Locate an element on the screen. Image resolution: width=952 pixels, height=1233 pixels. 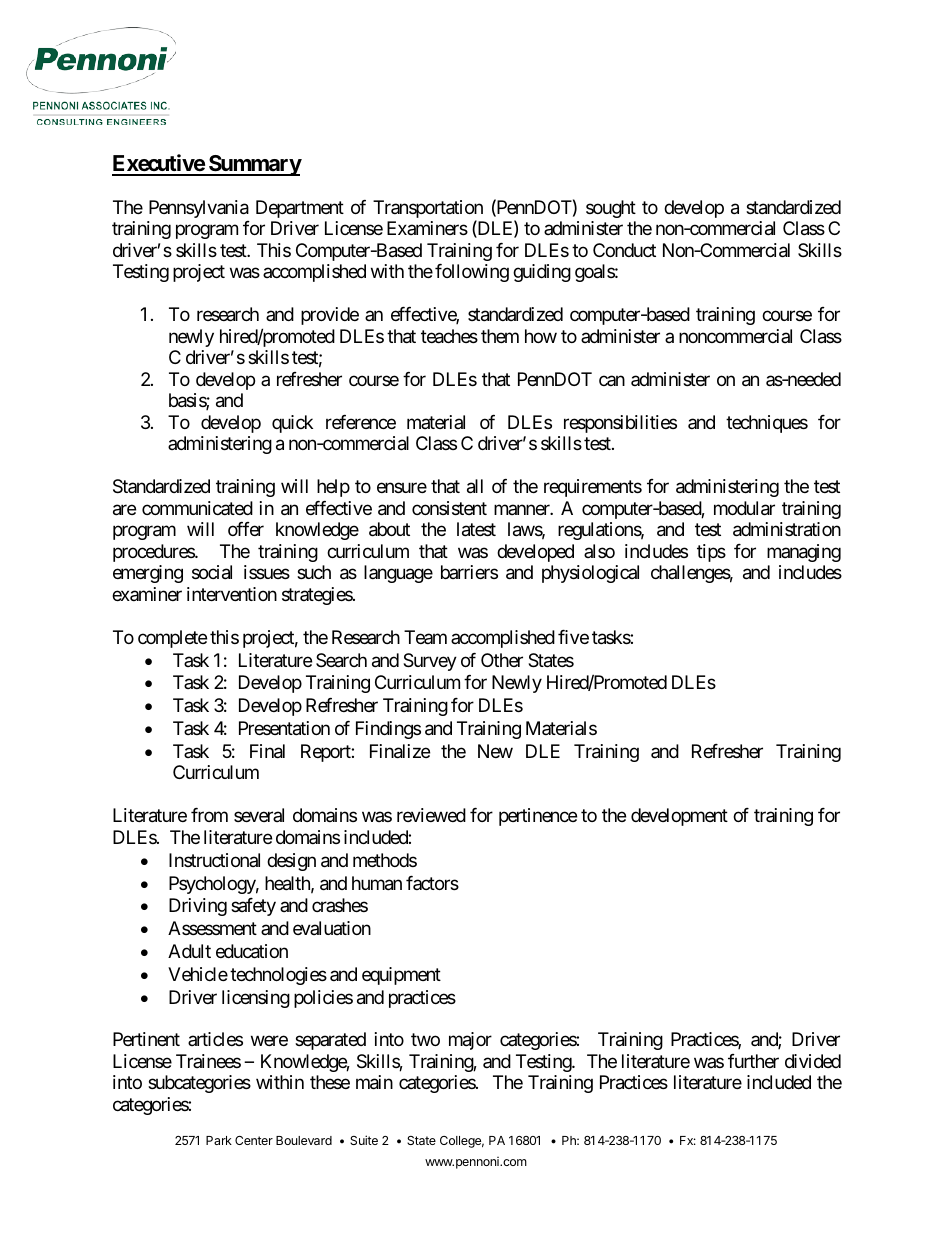
Other is located at coordinates (502, 660).
